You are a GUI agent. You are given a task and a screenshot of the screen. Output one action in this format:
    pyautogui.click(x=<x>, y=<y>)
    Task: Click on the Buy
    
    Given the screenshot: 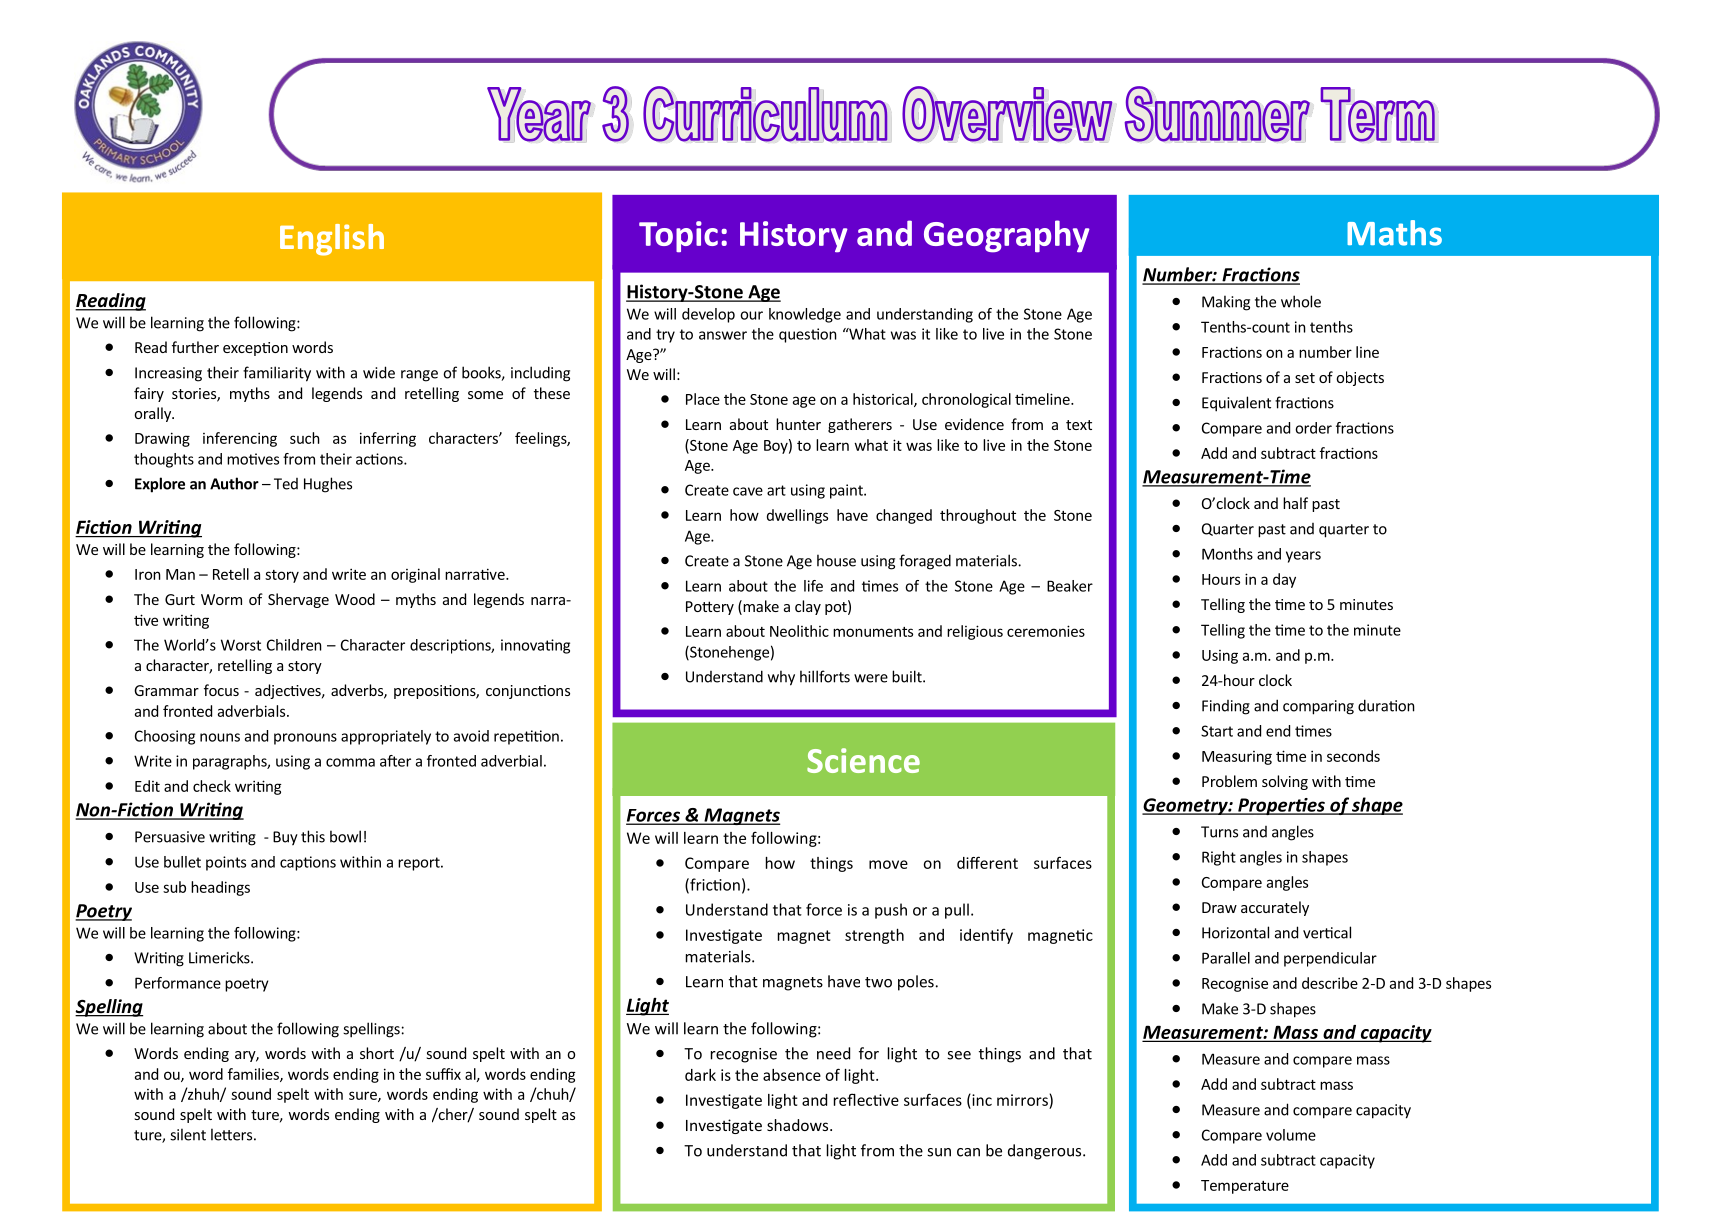 What is the action you would take?
    pyautogui.click(x=285, y=838)
